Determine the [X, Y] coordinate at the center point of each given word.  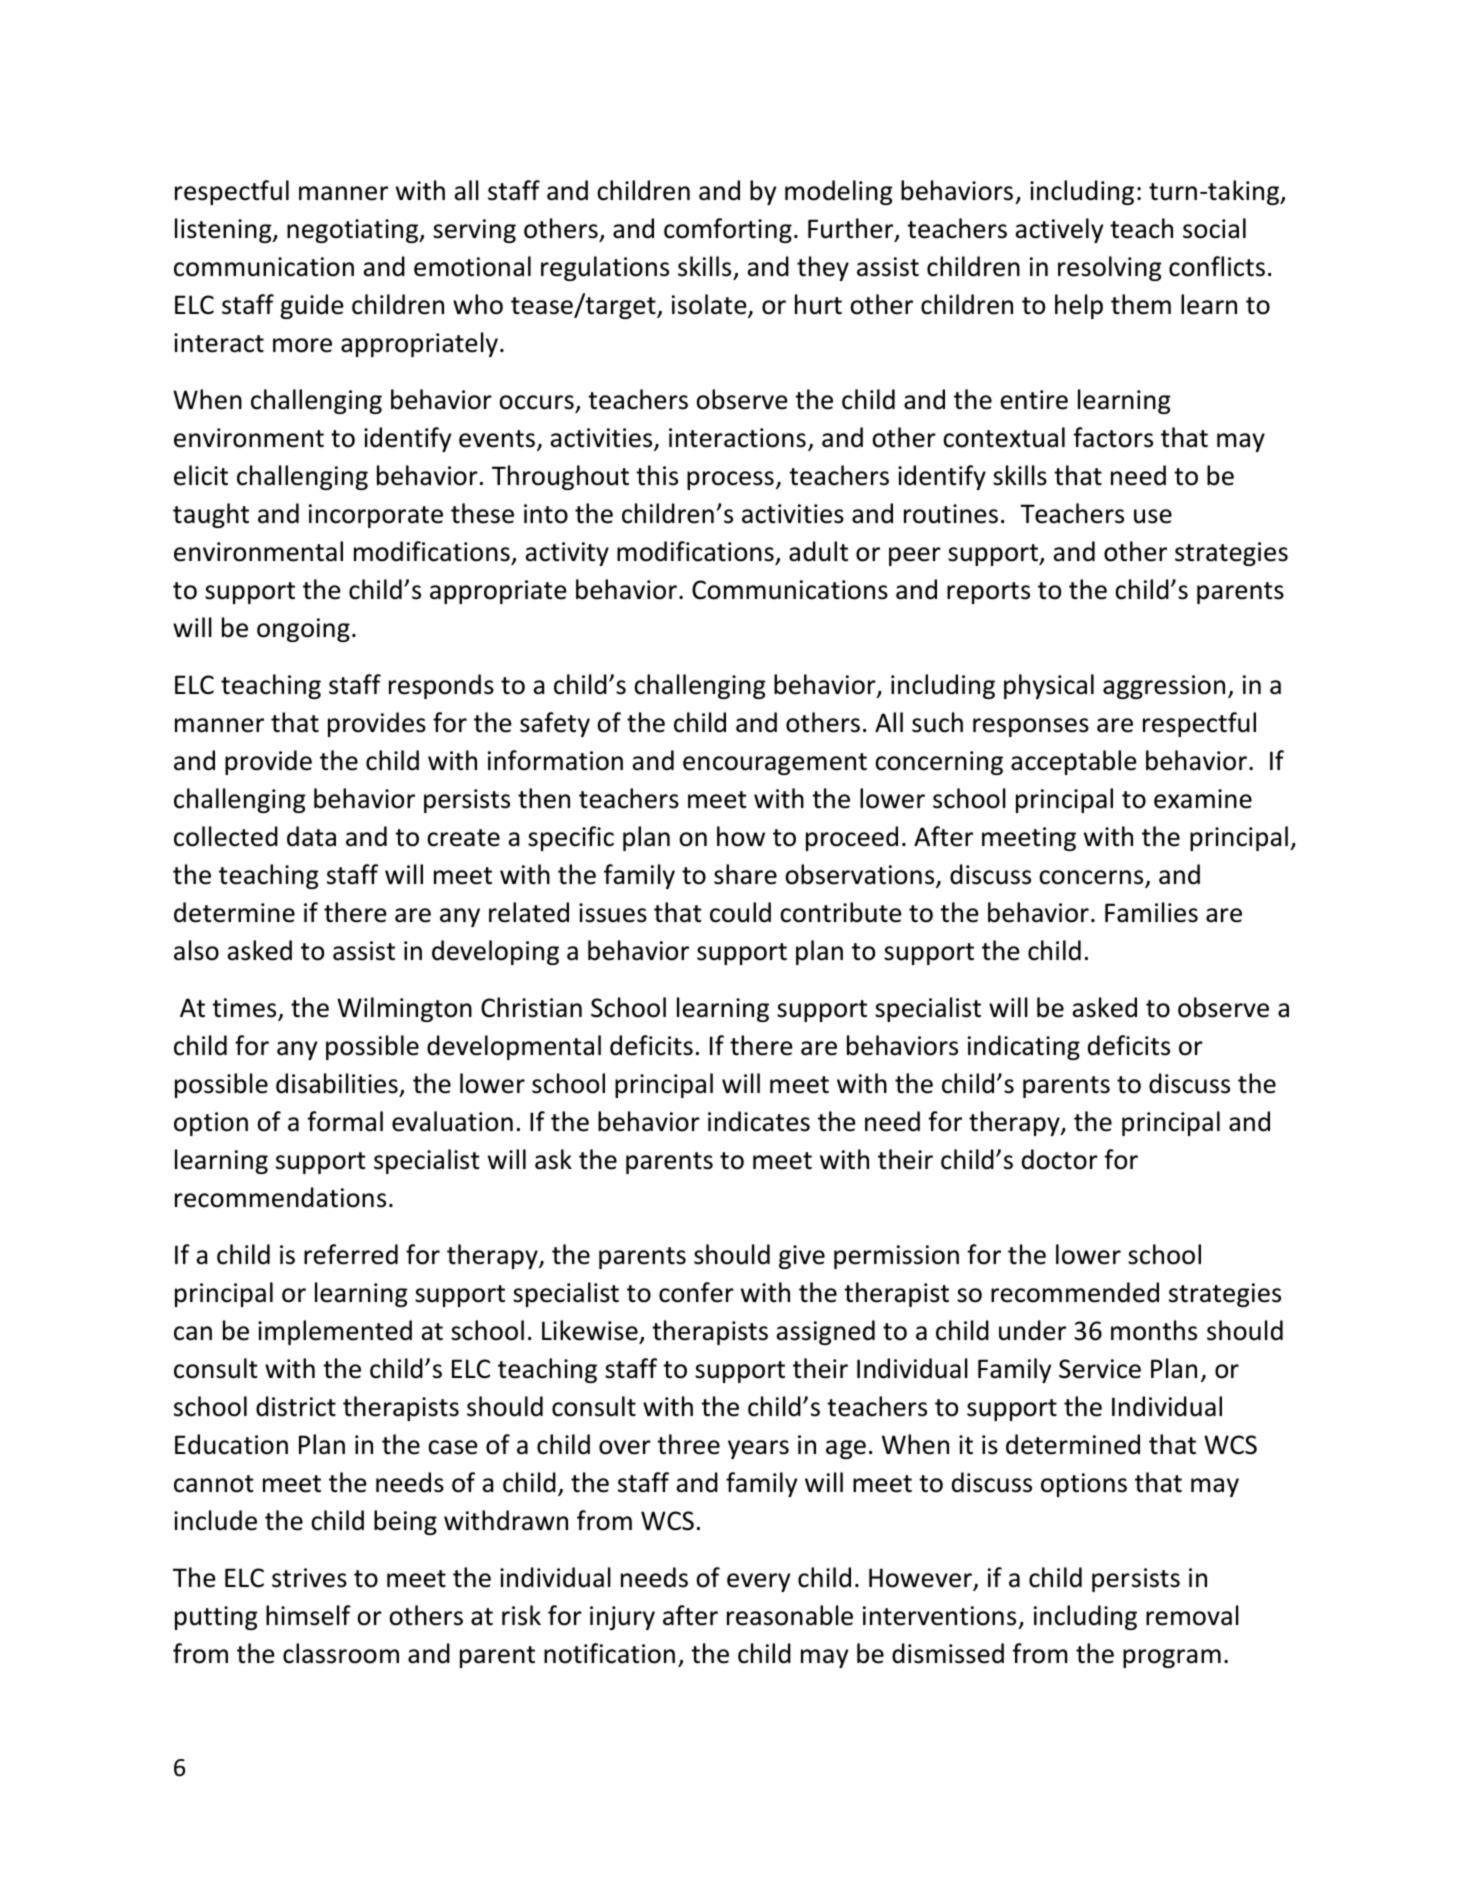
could [740, 912]
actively [1059, 230]
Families [1151, 912]
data [311, 836]
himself [308, 1615]
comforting [728, 230]
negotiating [354, 231]
